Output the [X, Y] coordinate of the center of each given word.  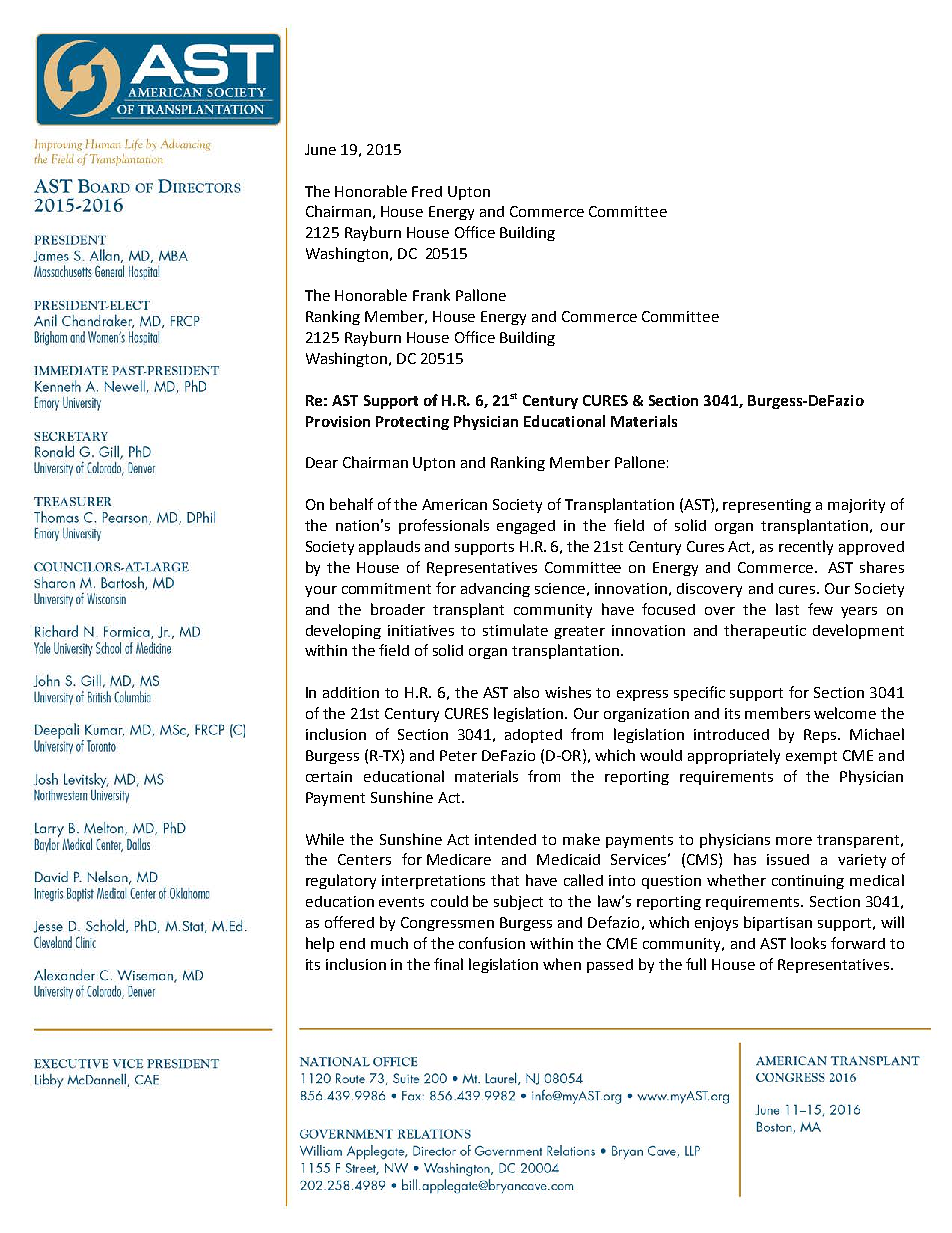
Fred [427, 191]
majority [856, 506]
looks [808, 943]
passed [610, 966]
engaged [526, 527]
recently [806, 547]
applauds [389, 547]
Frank [431, 295]
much [389, 943]
